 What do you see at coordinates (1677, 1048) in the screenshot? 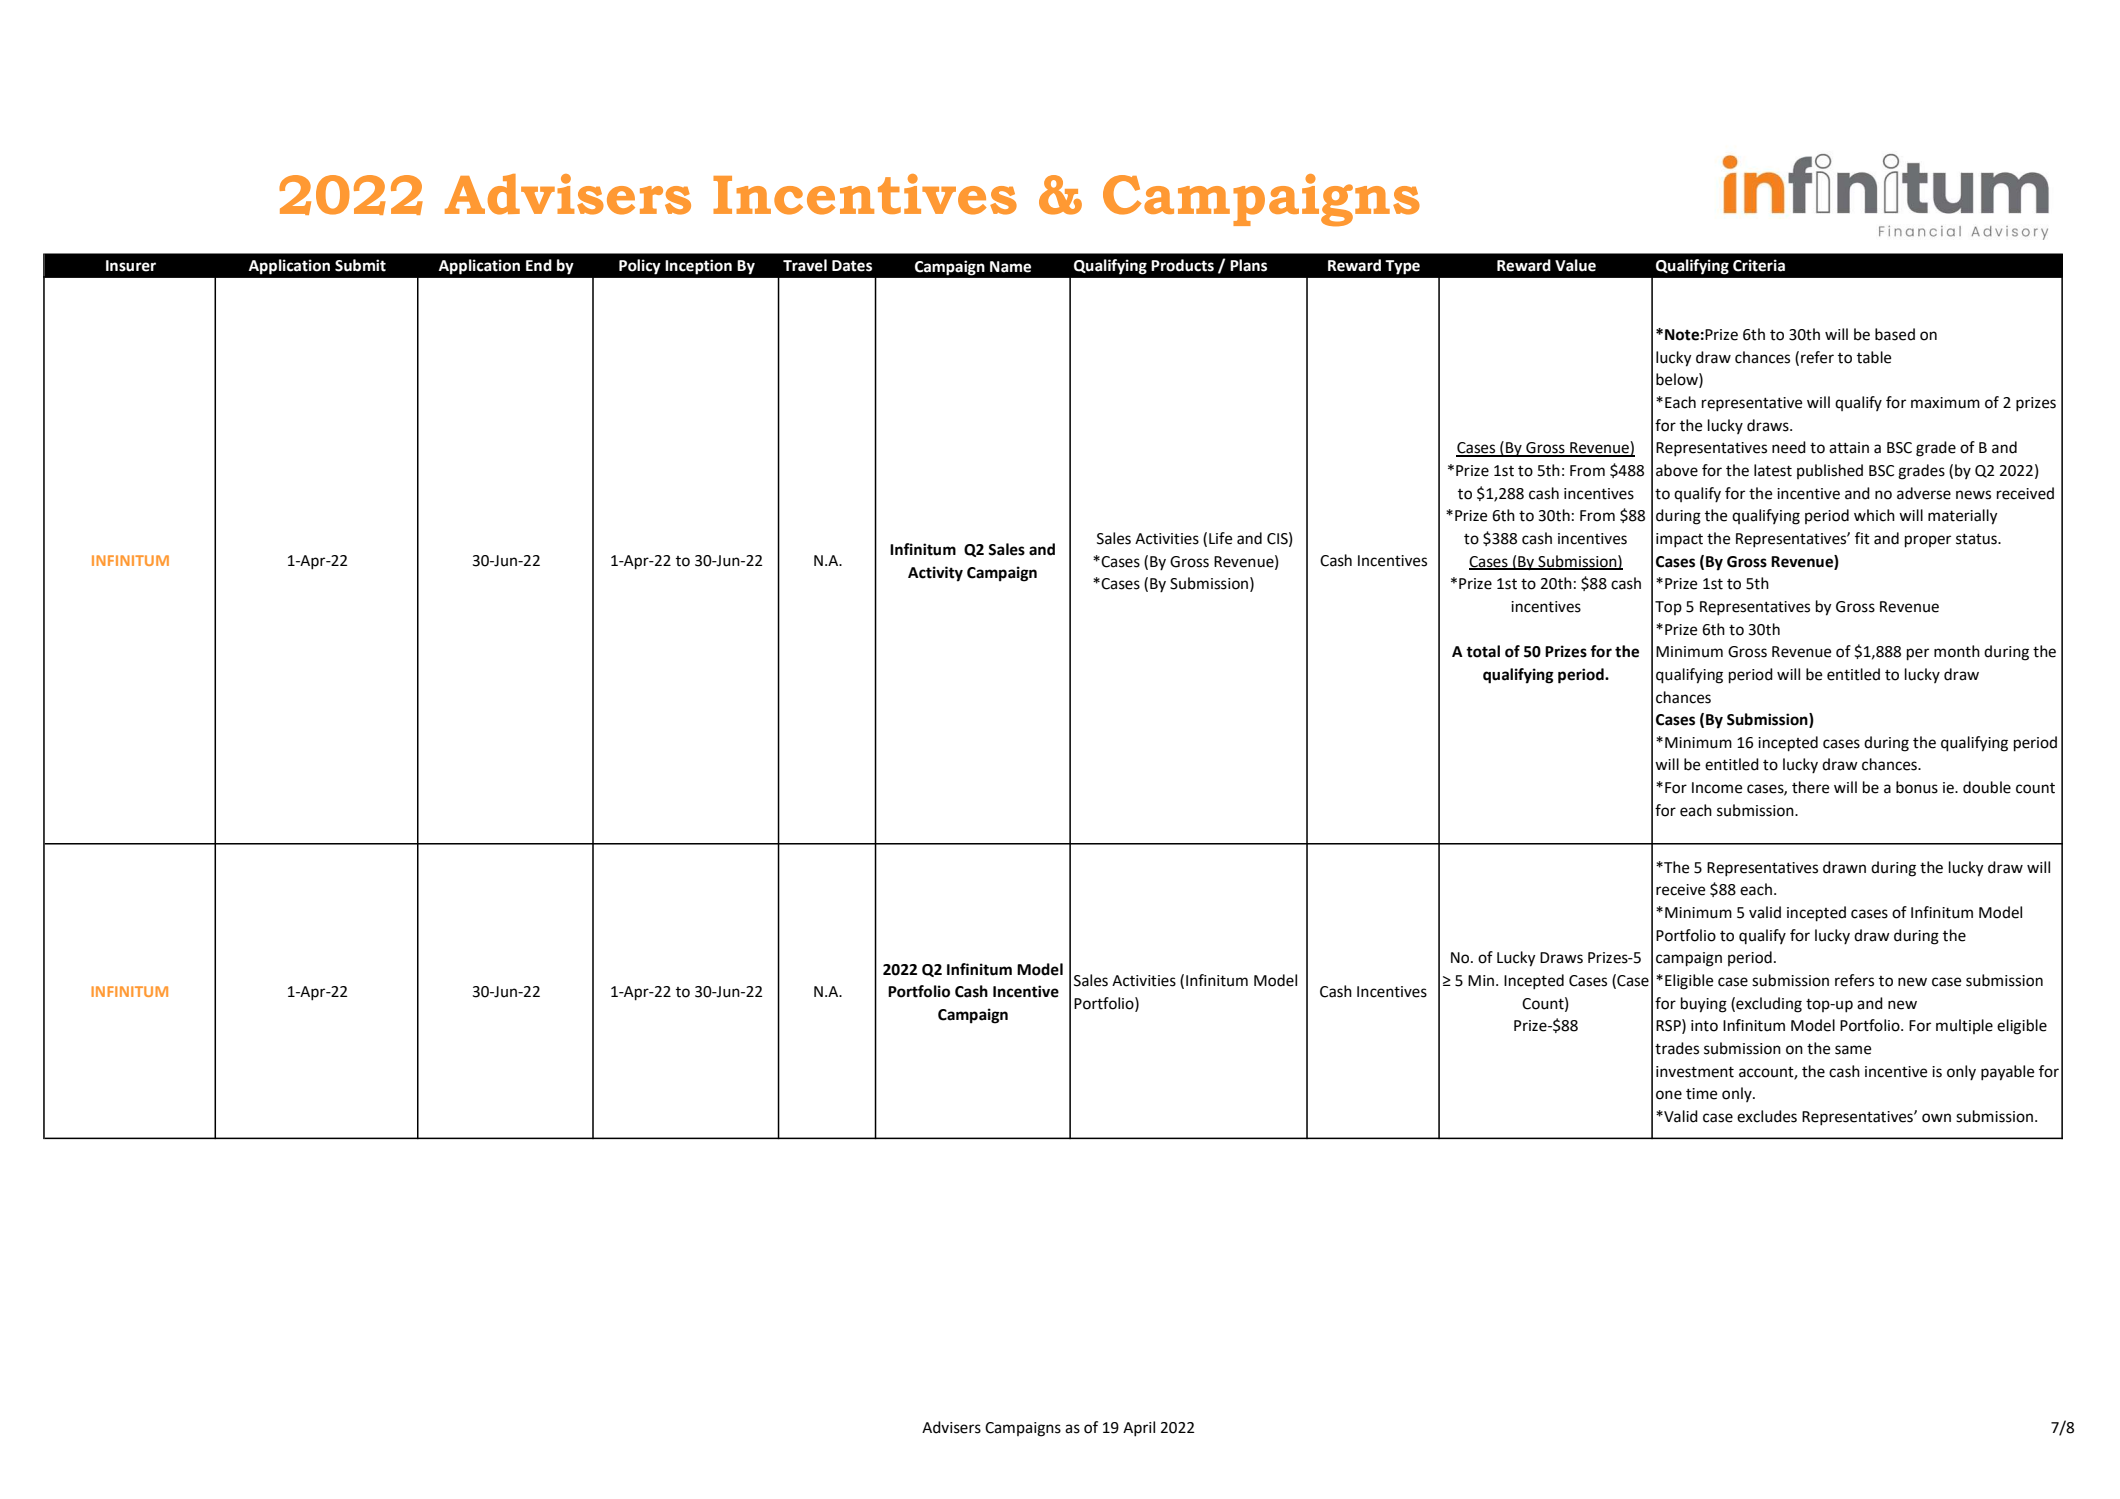
I see `trades` at bounding box center [1677, 1048].
